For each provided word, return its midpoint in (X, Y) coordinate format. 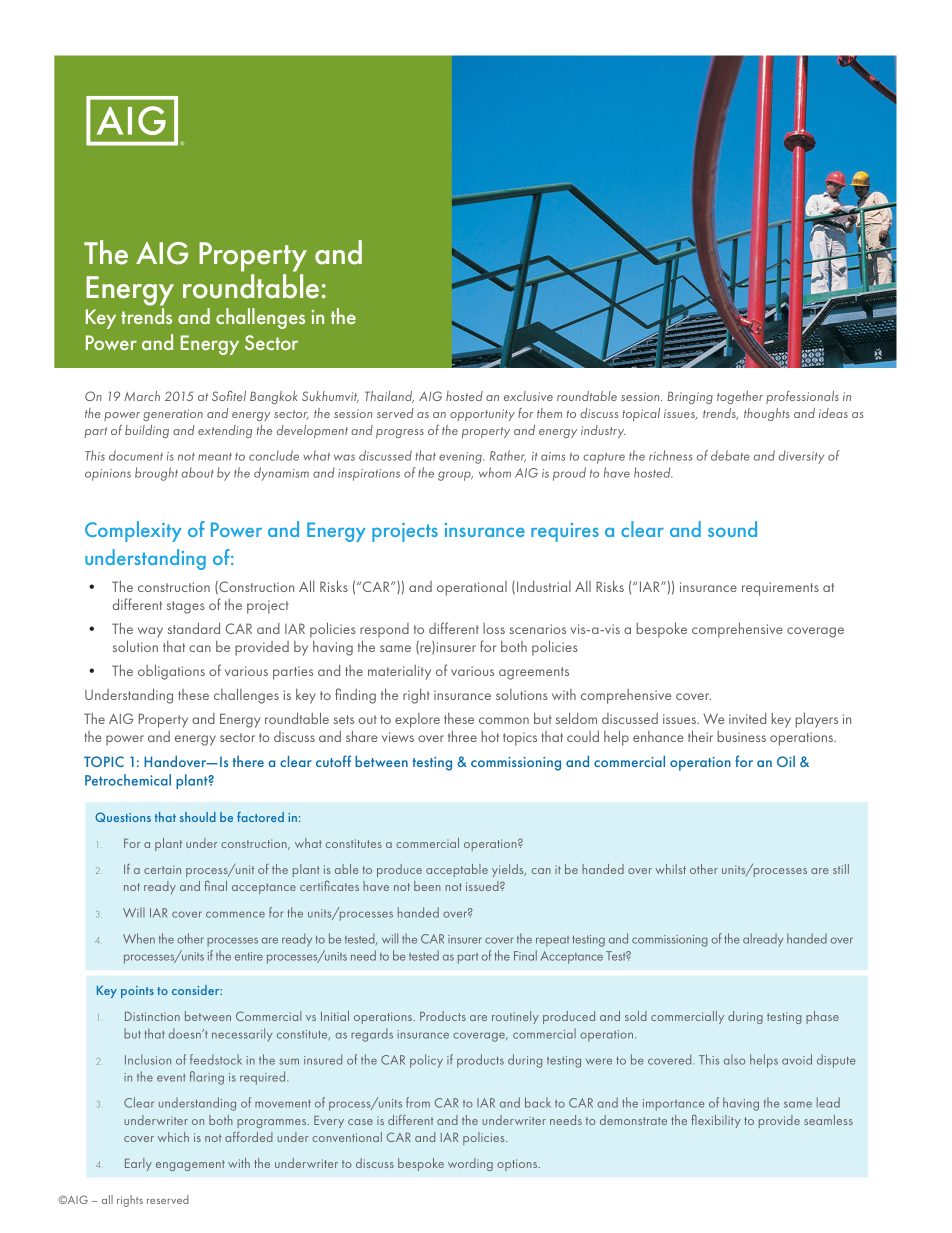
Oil (786, 761)
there (248, 761)
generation (173, 415)
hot (490, 736)
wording (470, 1164)
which (173, 1137)
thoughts (767, 414)
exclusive (528, 396)
